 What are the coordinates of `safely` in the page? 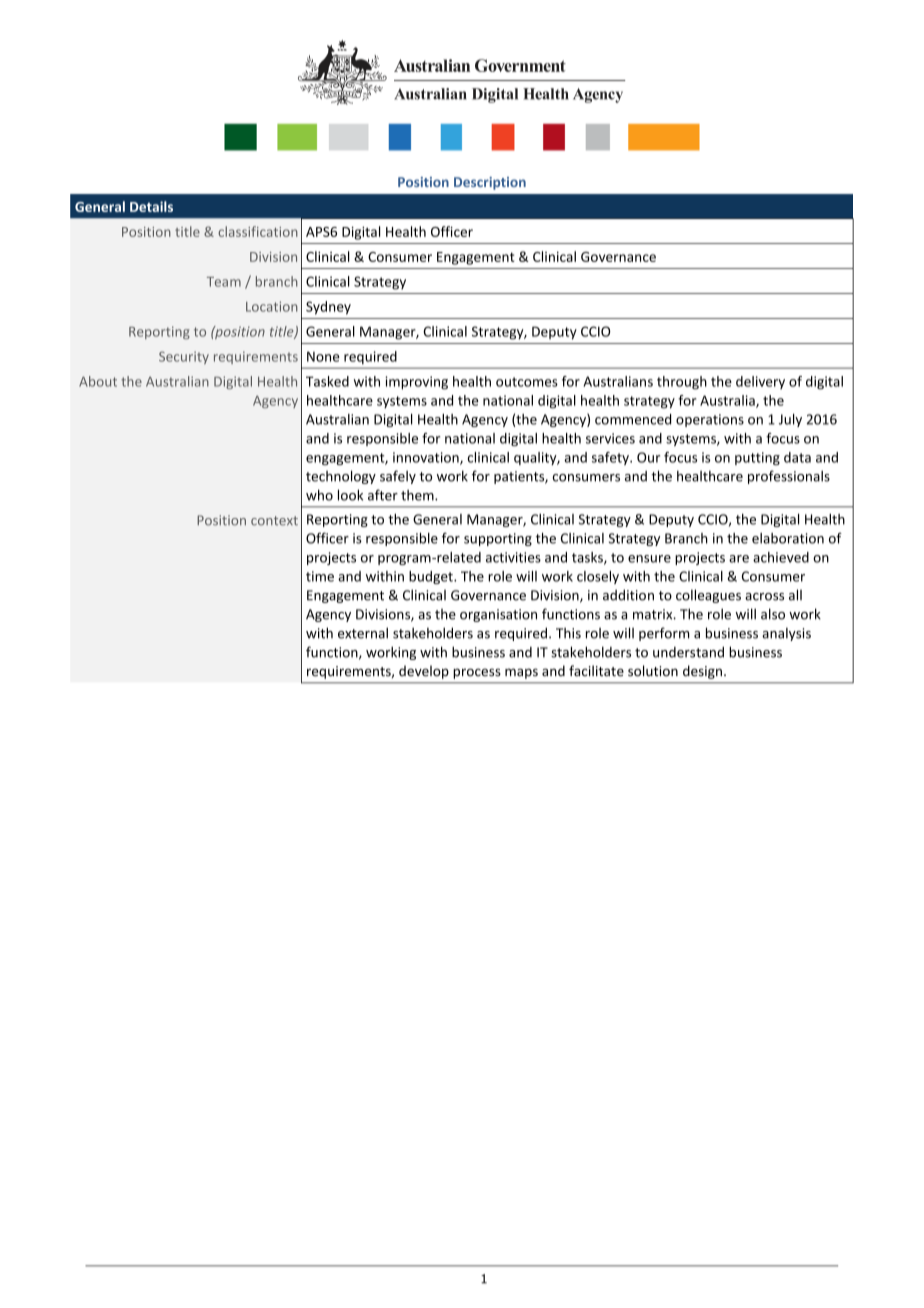 It's located at (398, 477).
